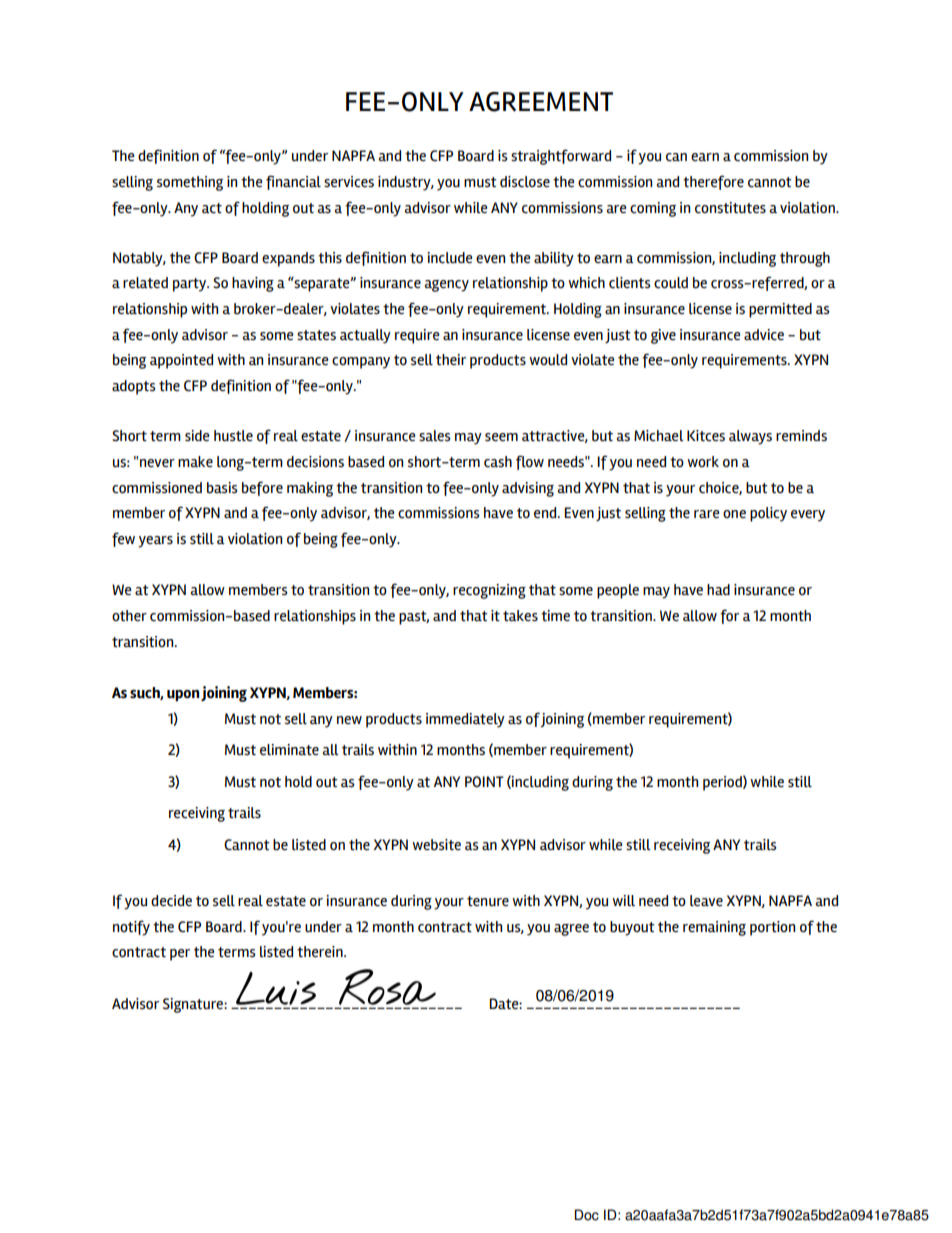 Image resolution: width=952 pixels, height=1233 pixels. I want to click on disclose, so click(525, 182).
